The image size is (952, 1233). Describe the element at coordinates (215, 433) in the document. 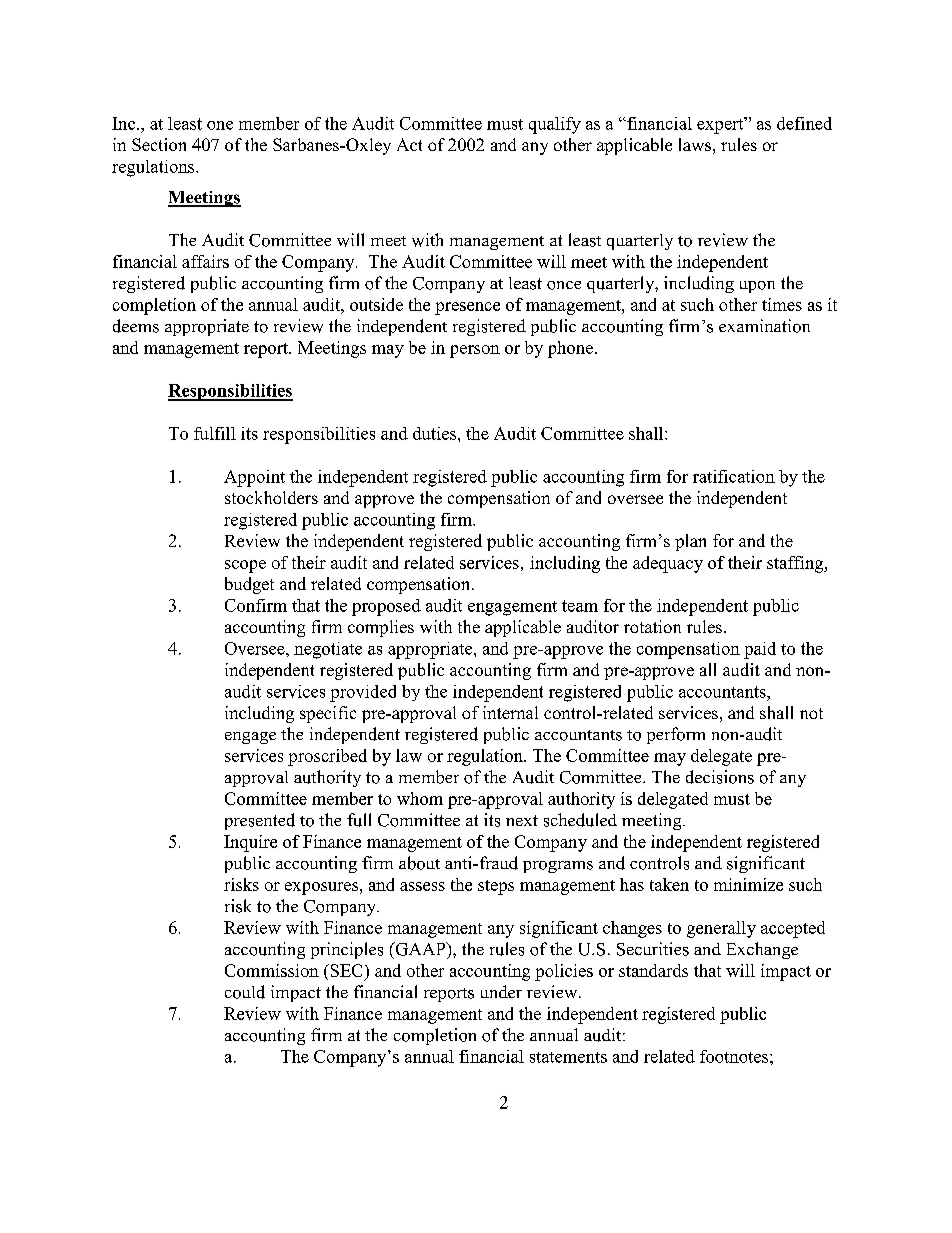

I see `fulfill` at that location.
